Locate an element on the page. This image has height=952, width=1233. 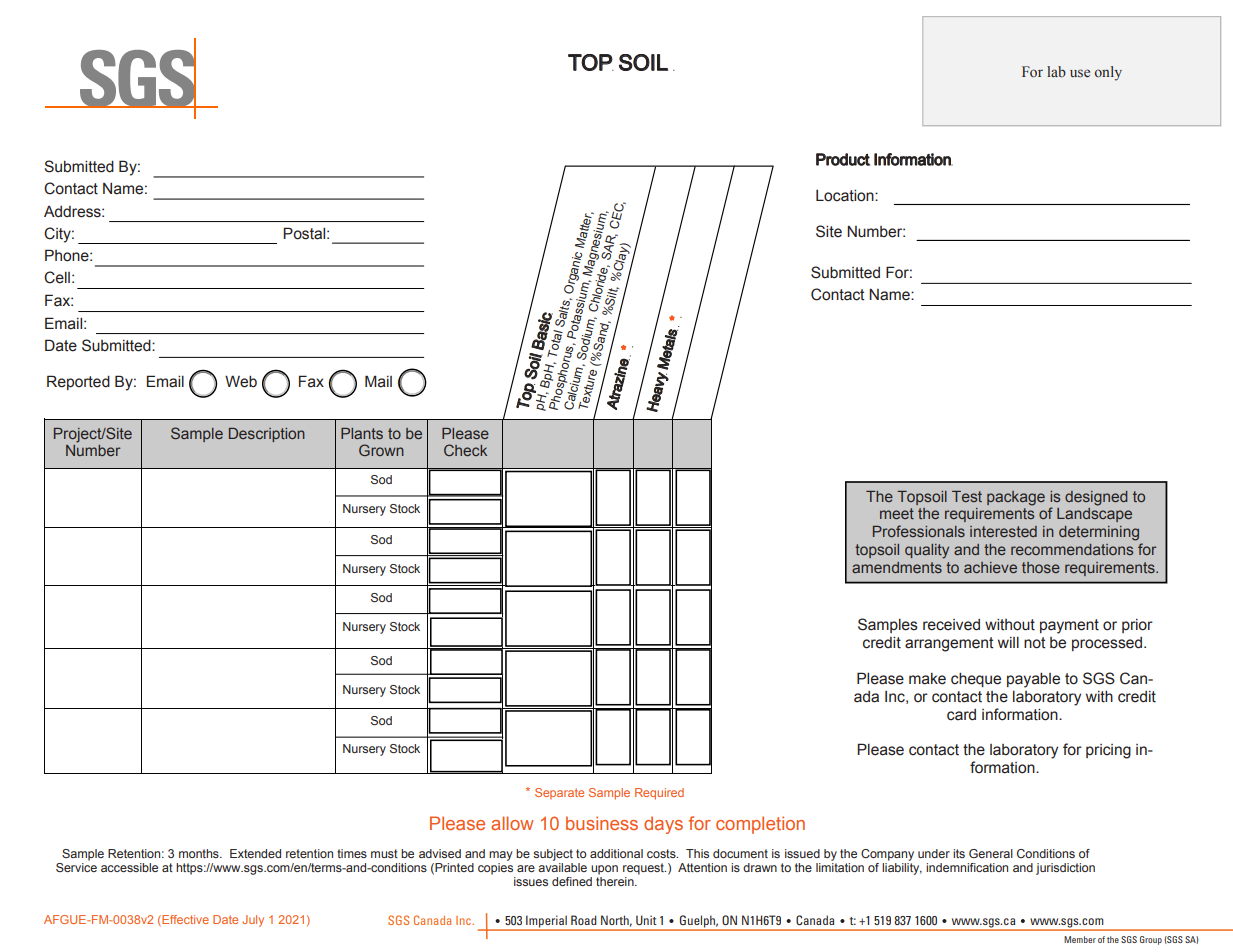
Product is located at coordinates (843, 159).
